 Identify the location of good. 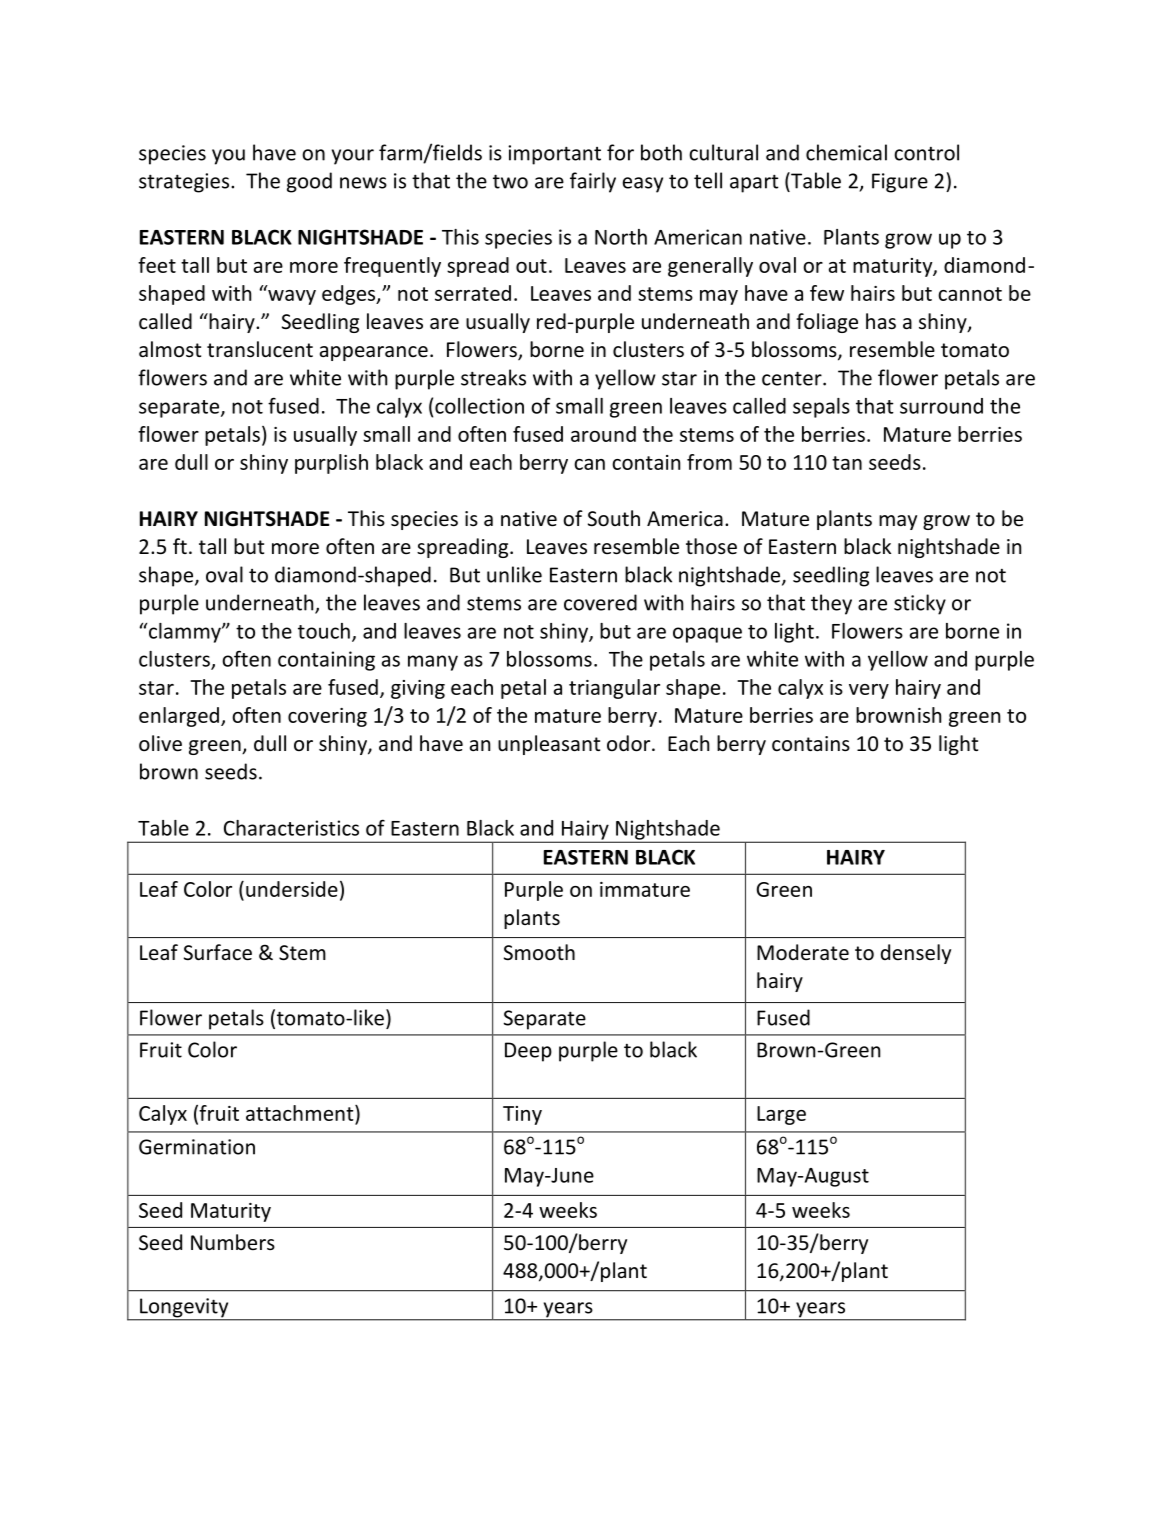
(309, 182).
